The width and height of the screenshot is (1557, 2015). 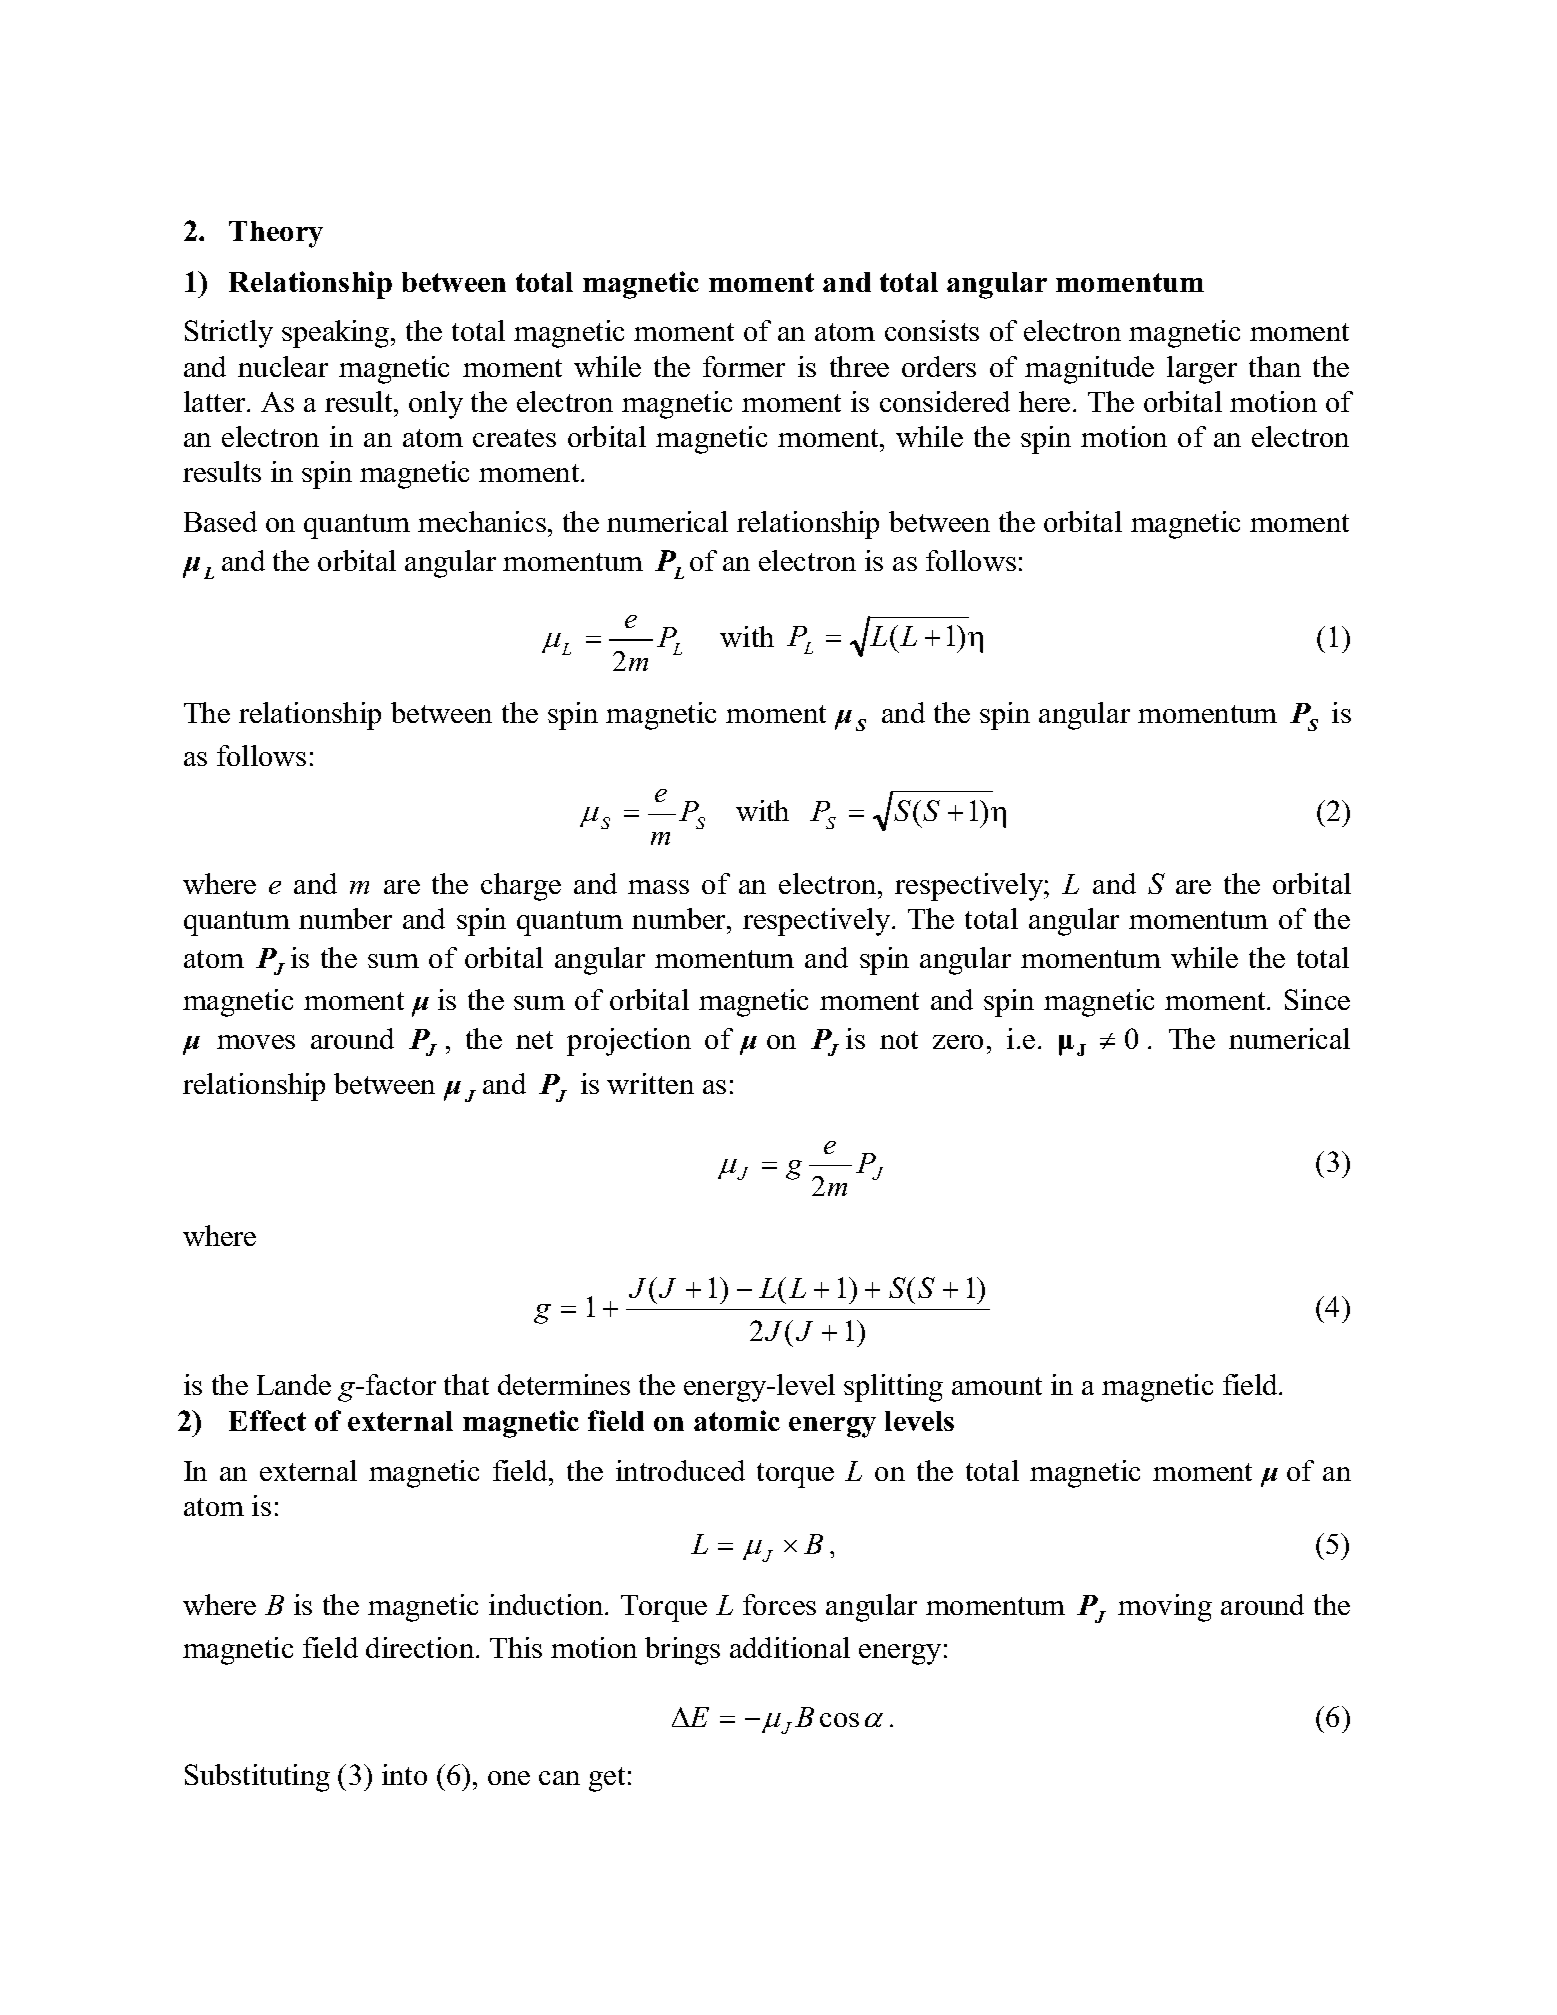 What do you see at coordinates (404, 1774) in the screenshot?
I see `into` at bounding box center [404, 1774].
